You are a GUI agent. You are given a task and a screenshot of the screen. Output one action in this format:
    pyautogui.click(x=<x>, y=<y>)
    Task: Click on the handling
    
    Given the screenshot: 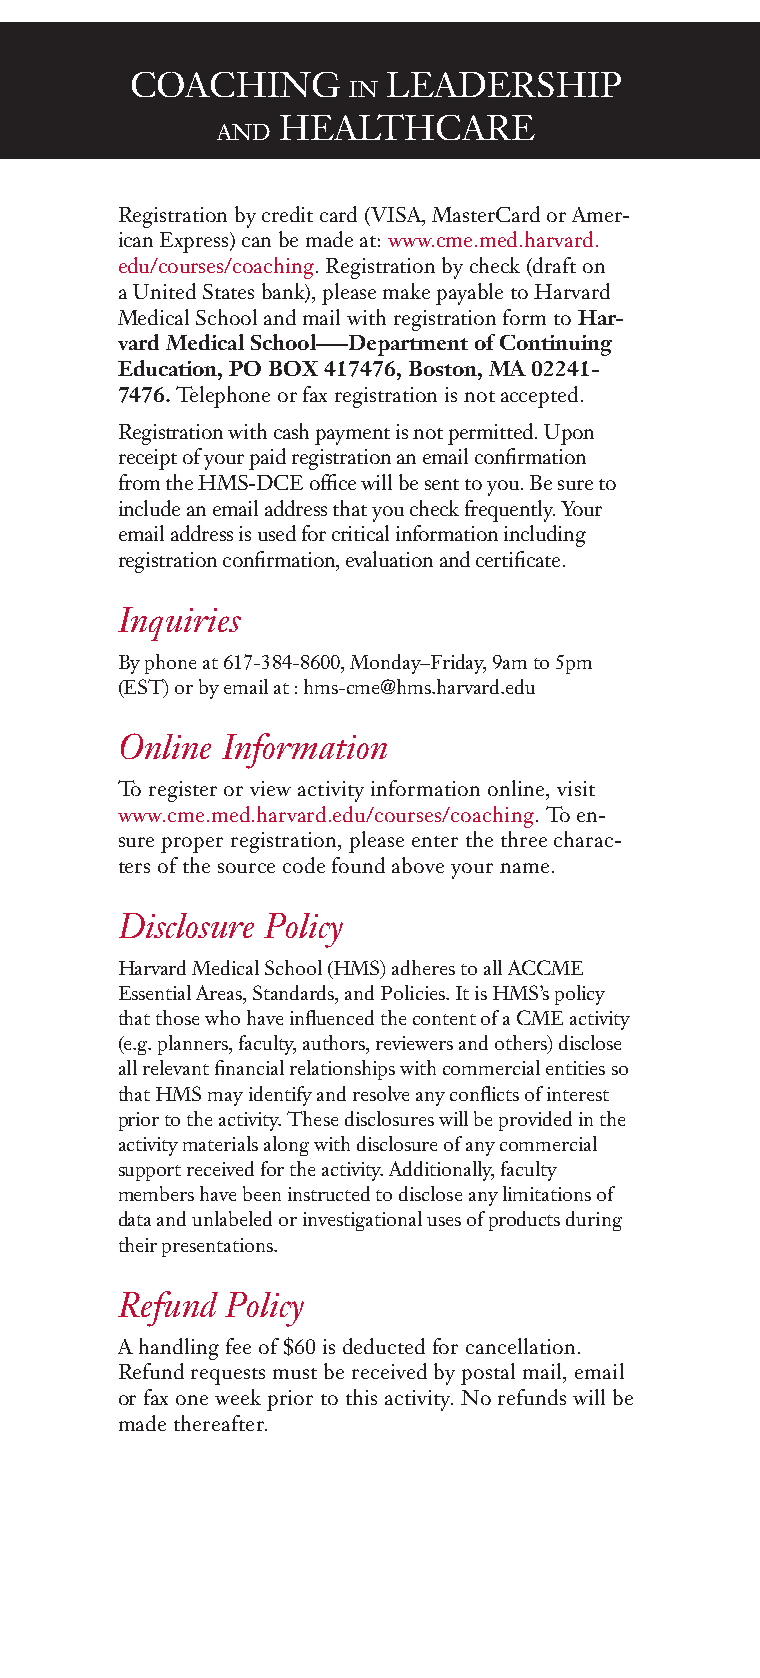 What is the action you would take?
    pyautogui.click(x=179, y=1349)
